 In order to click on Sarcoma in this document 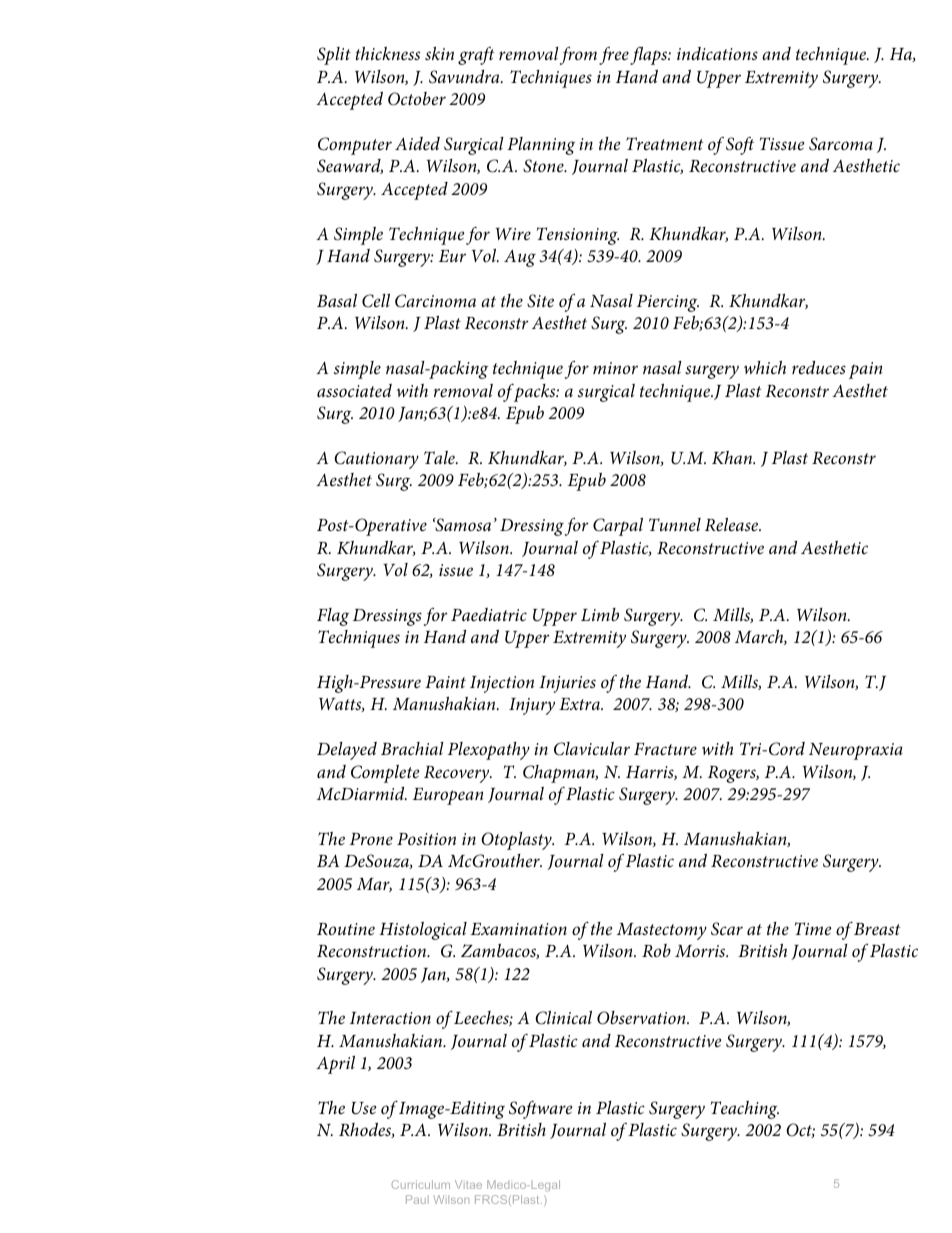, I will do `click(841, 144)`.
